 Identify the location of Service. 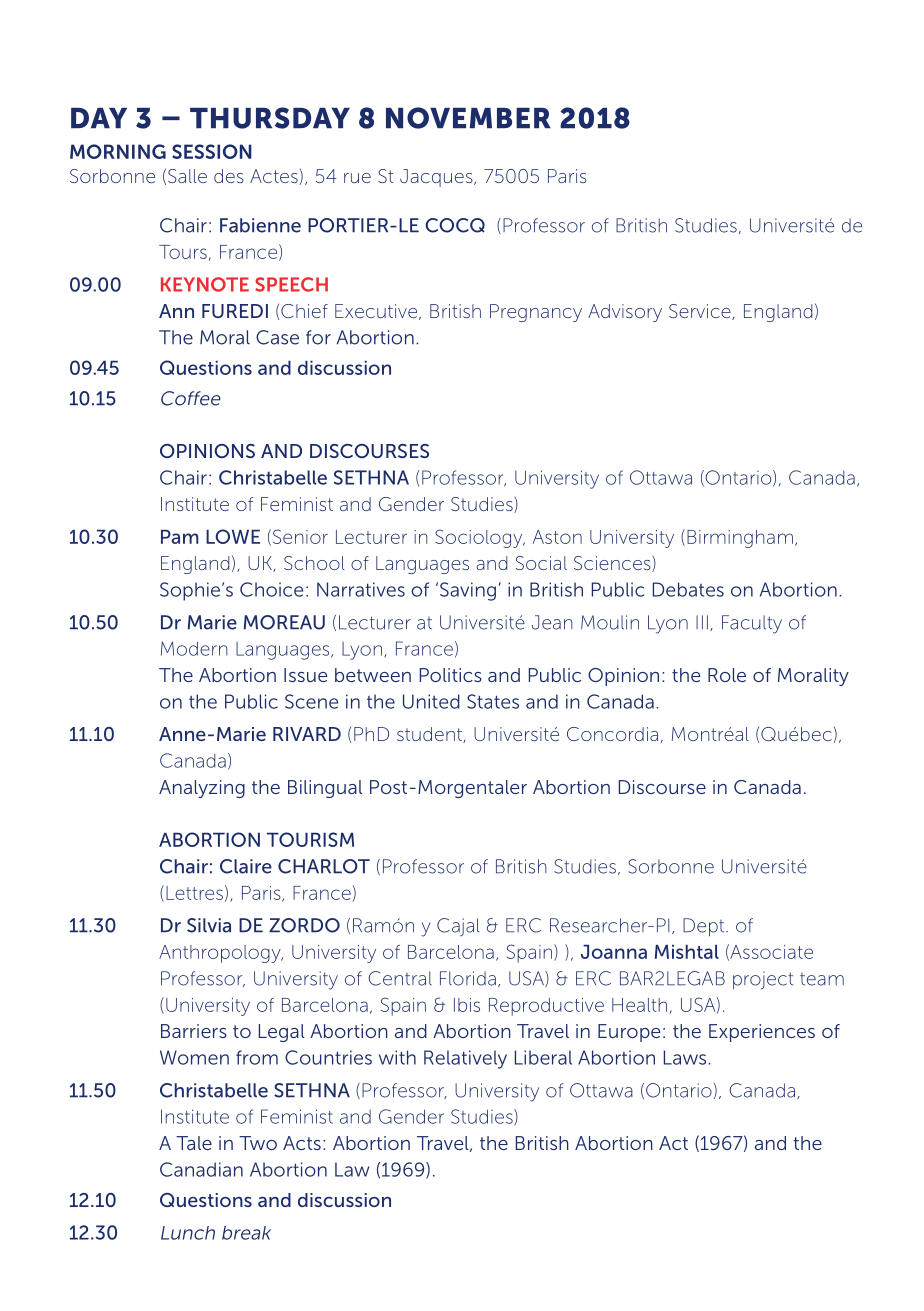
(701, 312).
